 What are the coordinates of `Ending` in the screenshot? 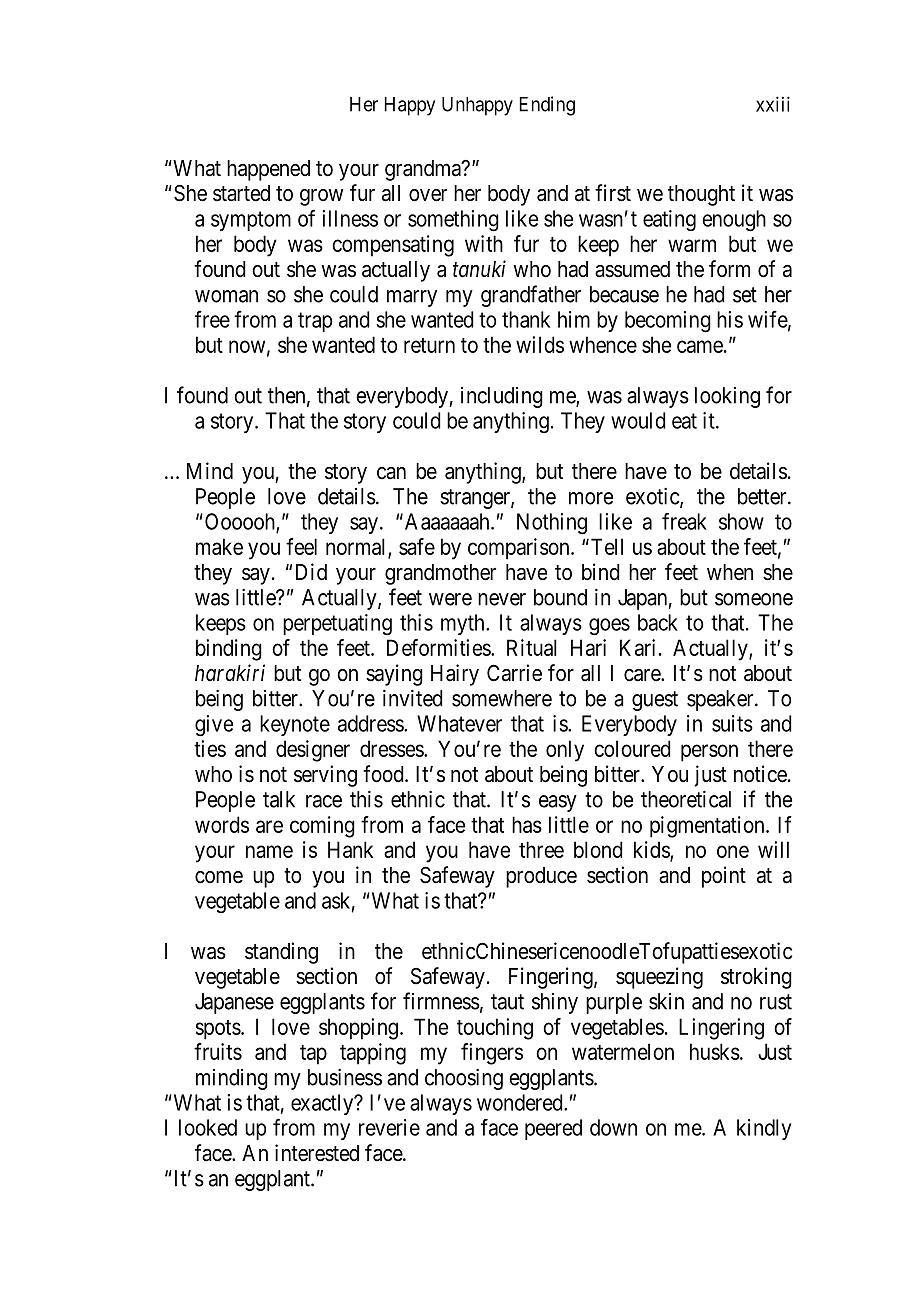 It's located at (547, 106).
